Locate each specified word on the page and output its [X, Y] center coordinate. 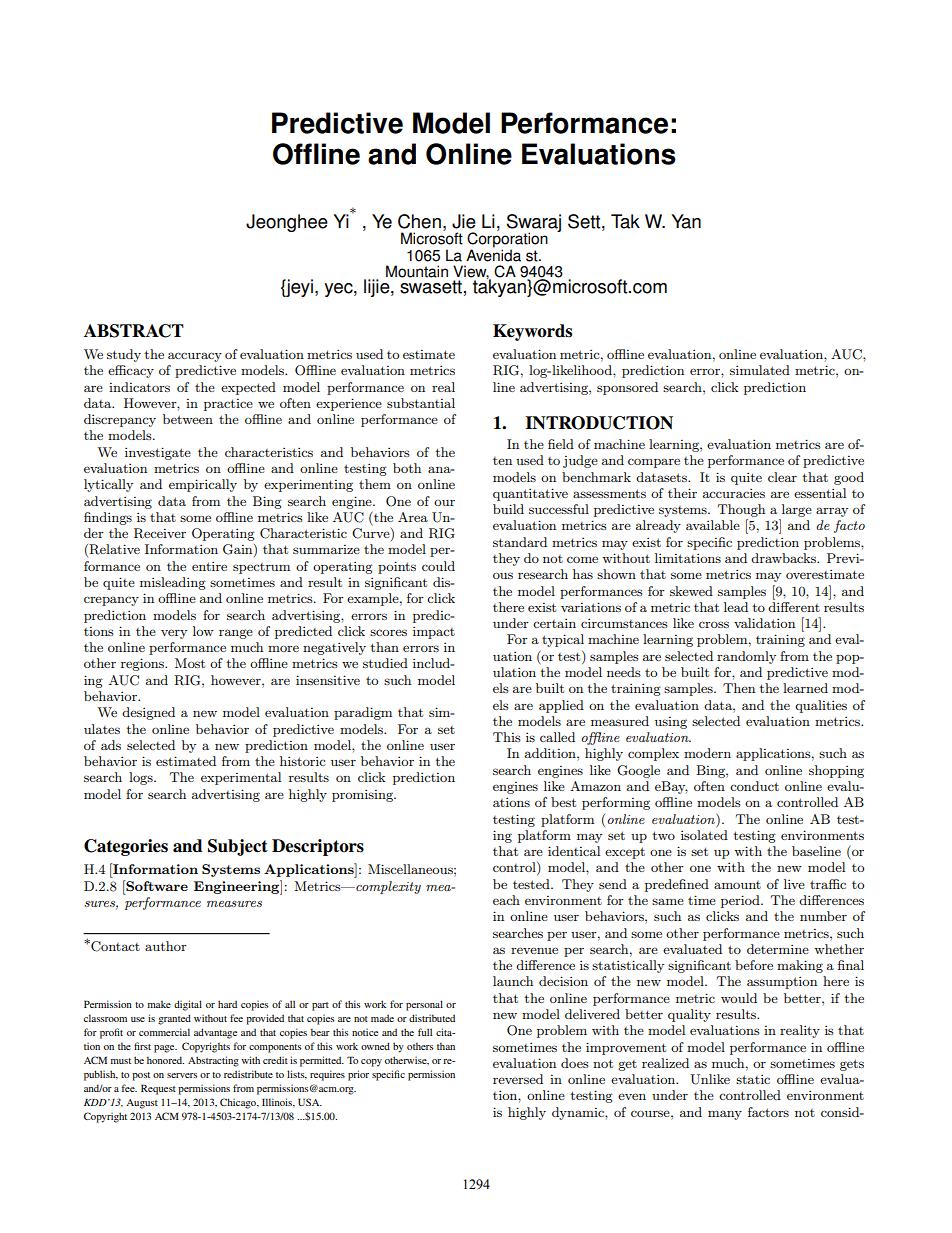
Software [156, 885]
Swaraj [534, 224]
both [407, 468]
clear [782, 477]
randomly [746, 657]
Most [190, 663]
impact [434, 632]
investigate [158, 453]
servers [182, 1075]
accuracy [195, 357]
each [506, 900]
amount [737, 885]
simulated [760, 370]
